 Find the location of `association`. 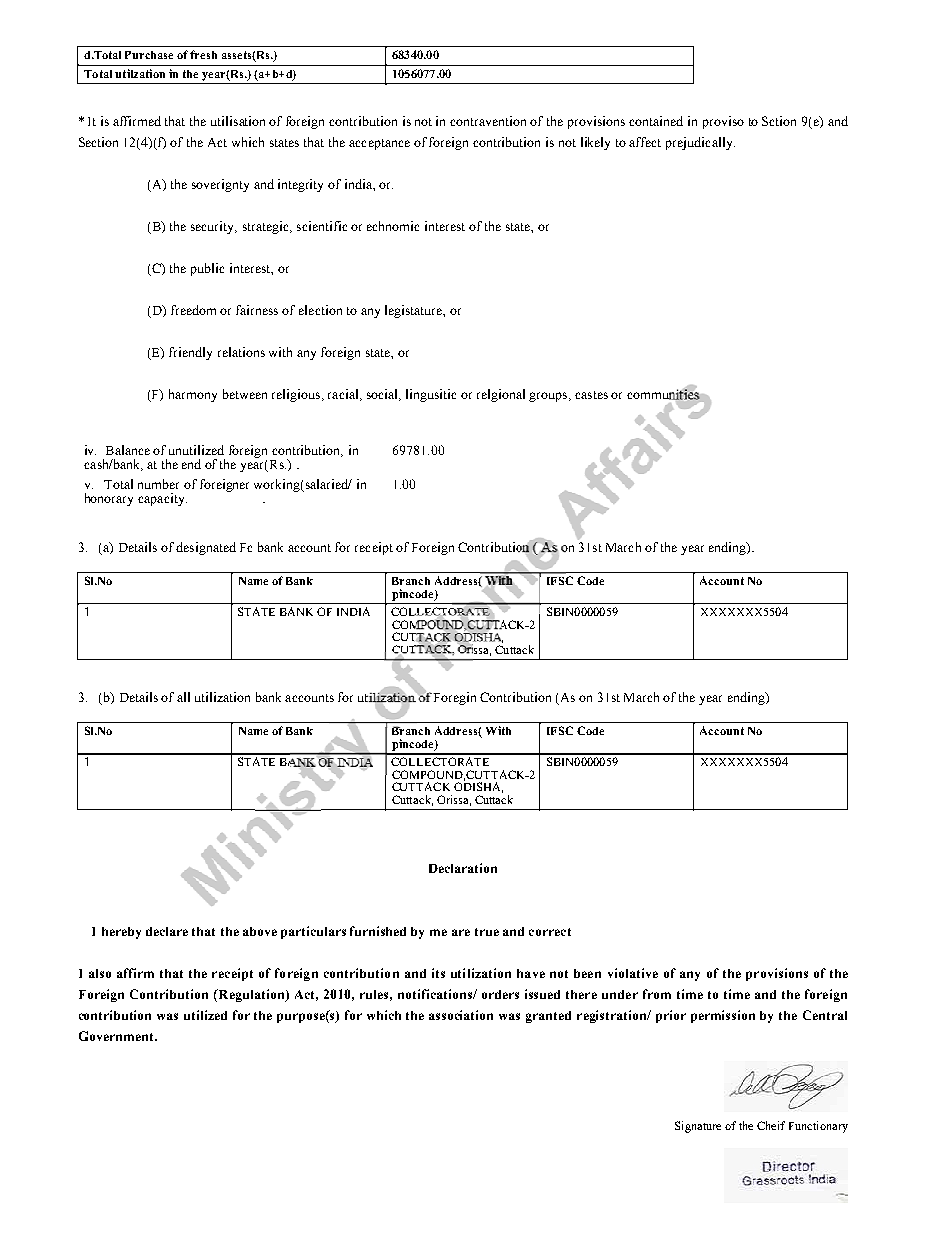

association is located at coordinates (461, 1015).
